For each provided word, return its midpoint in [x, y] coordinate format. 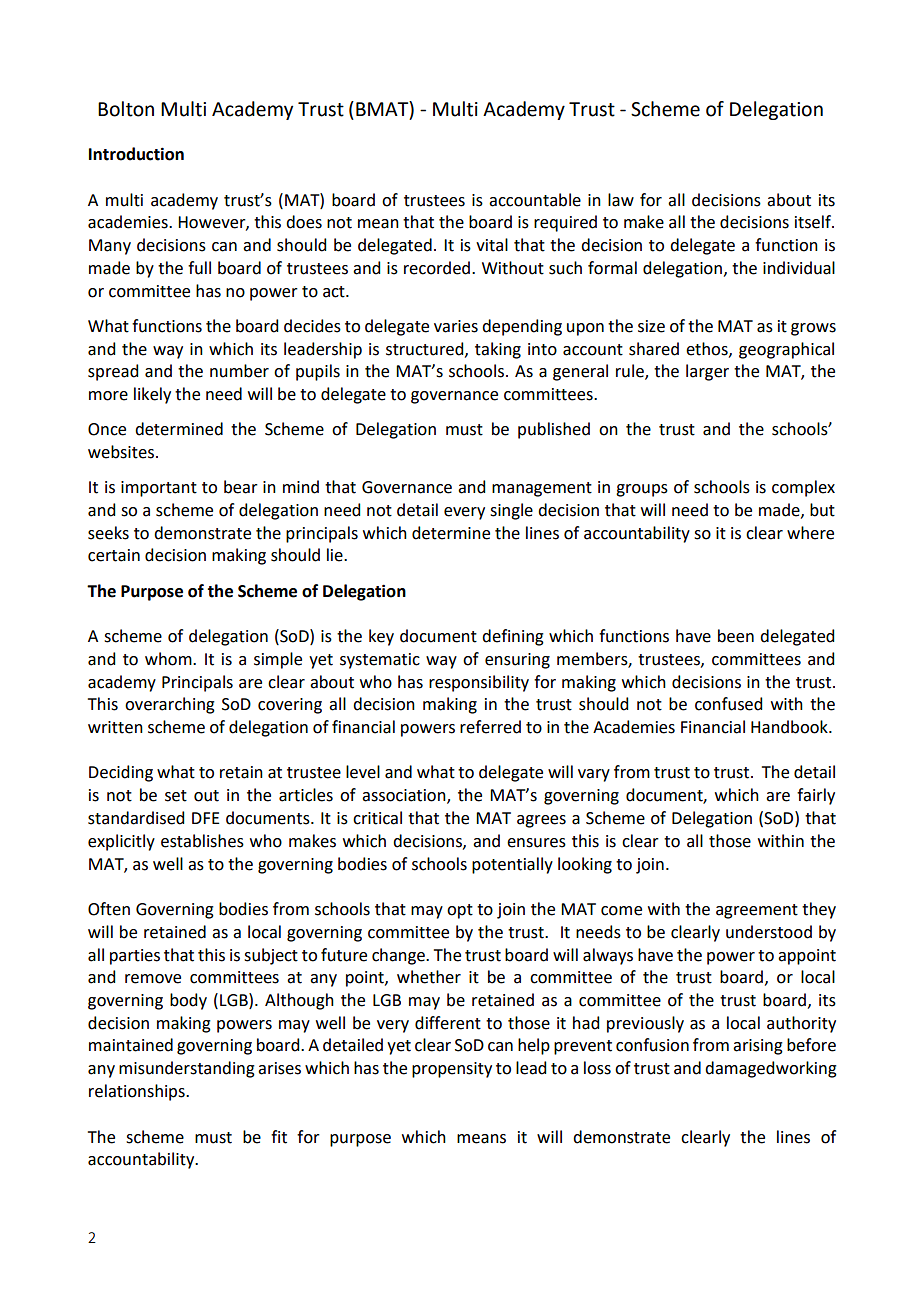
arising [758, 1047]
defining [513, 637]
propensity [452, 1070]
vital [492, 245]
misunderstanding [187, 1069]
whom [169, 659]
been [736, 636]
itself [814, 222]
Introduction [136, 154]
